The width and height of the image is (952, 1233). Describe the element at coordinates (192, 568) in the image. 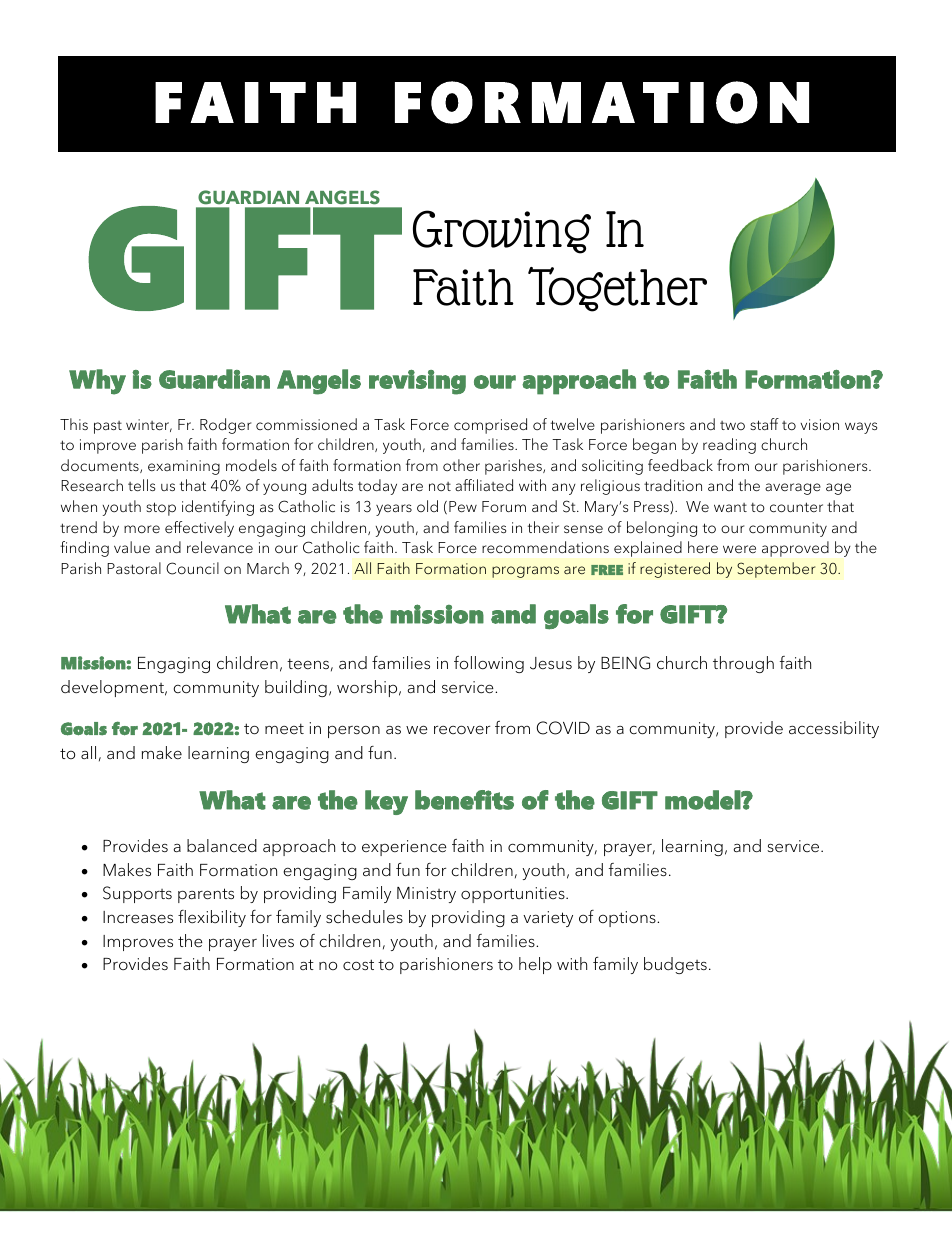

I see `Council` at that location.
